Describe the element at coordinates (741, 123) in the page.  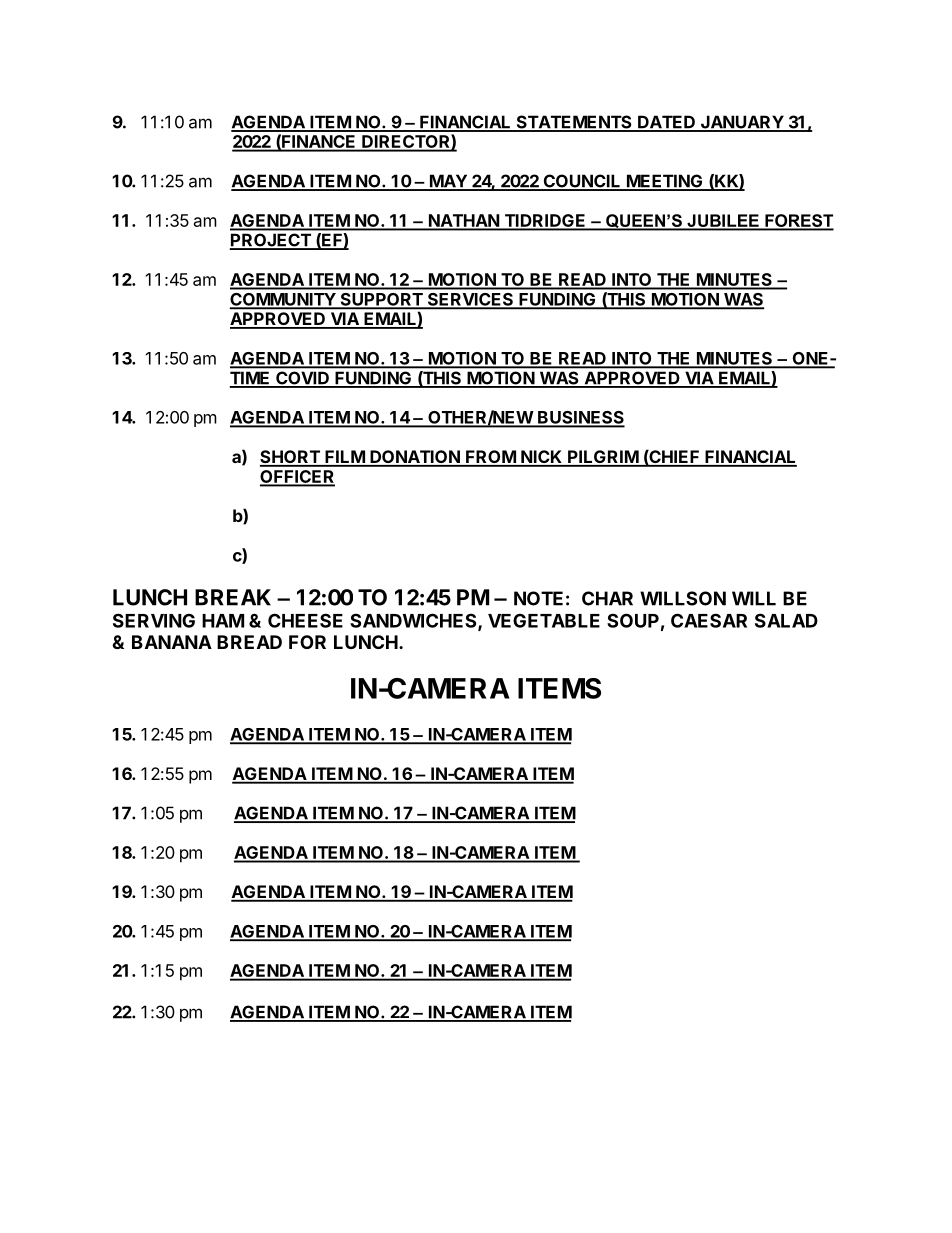
I see `JANUARY` at that location.
